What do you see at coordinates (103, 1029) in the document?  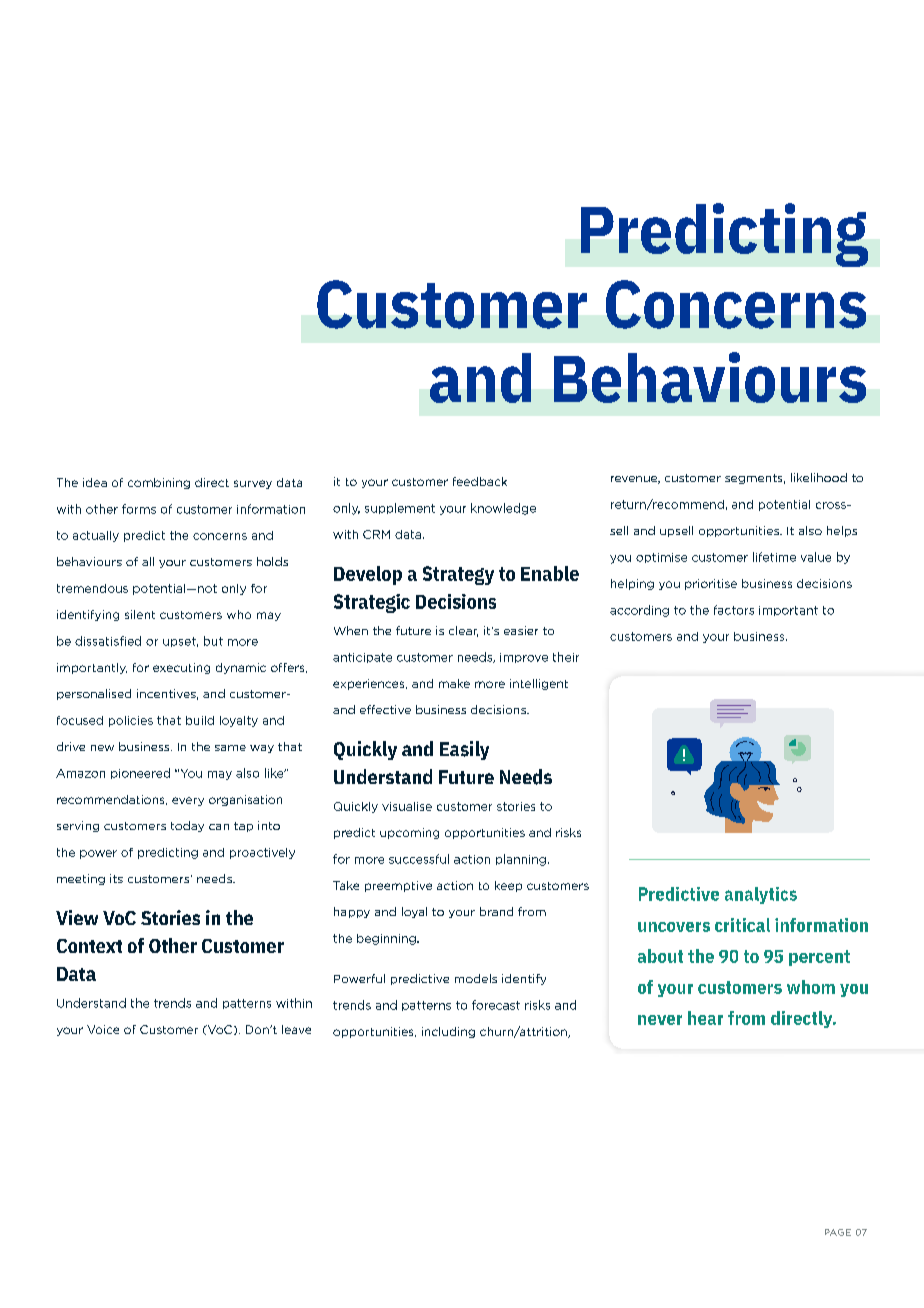 I see `Voice` at bounding box center [103, 1029].
